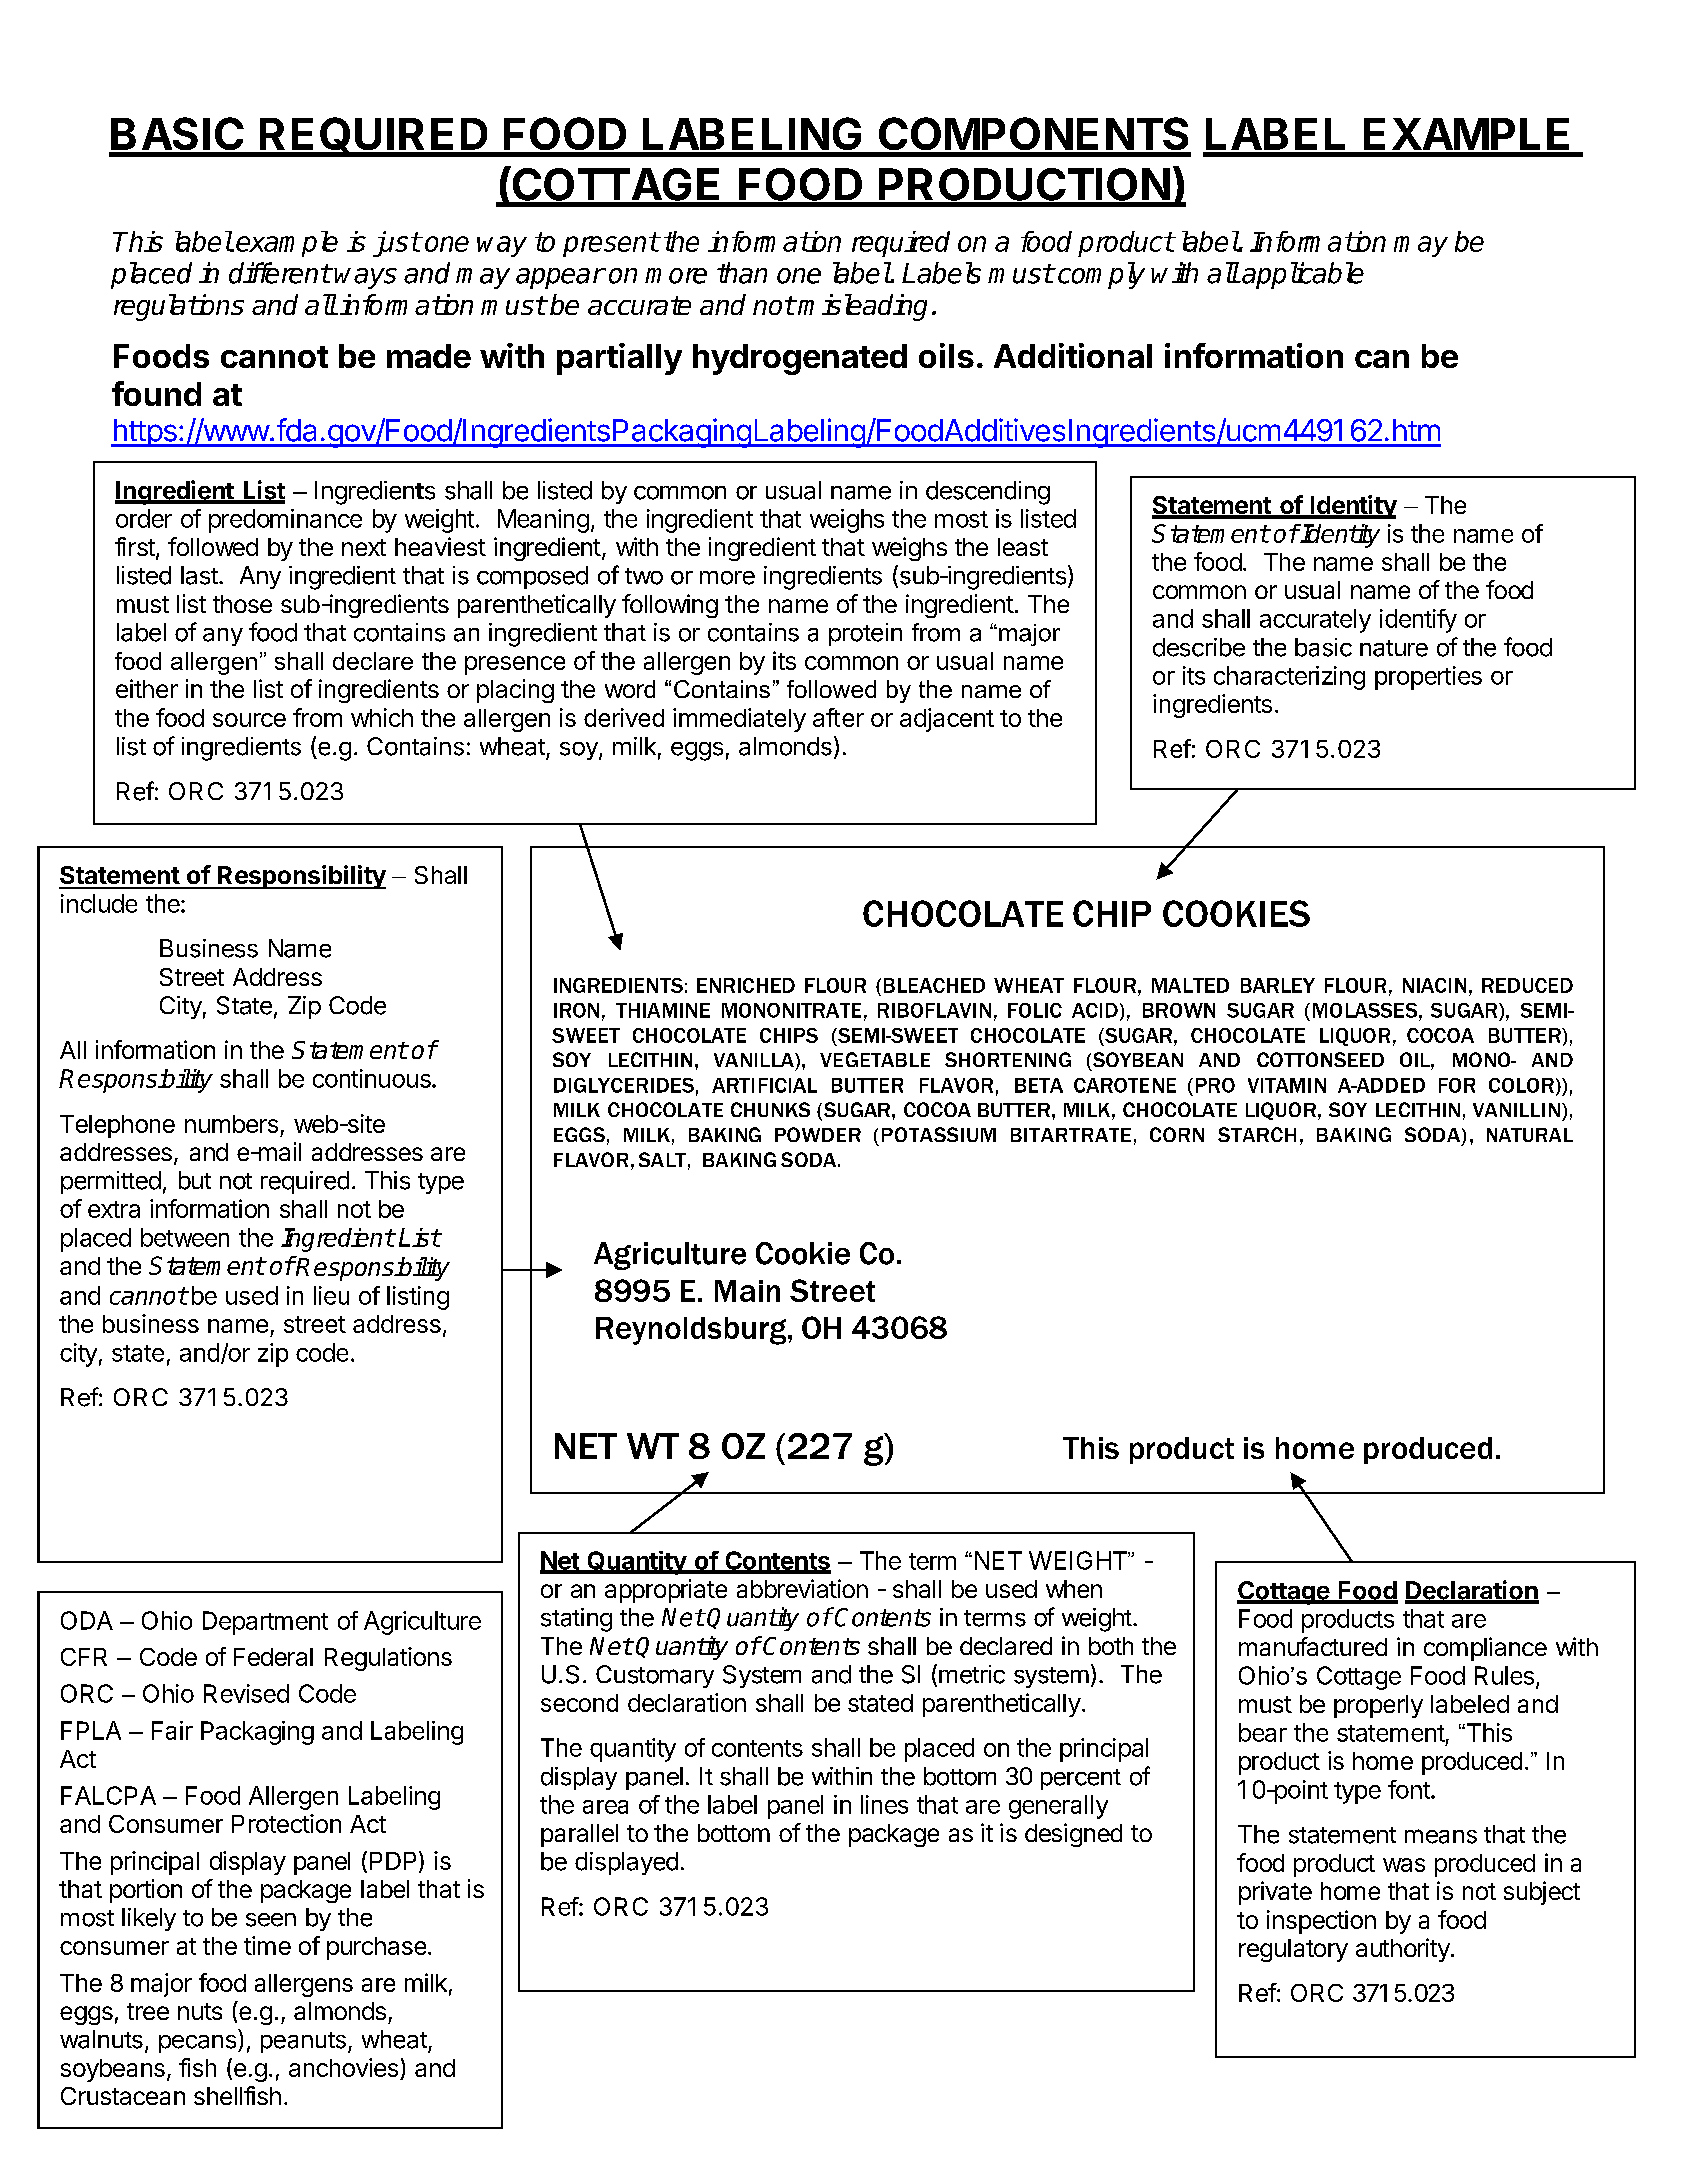  I want to click on misleading, so click(862, 307).
